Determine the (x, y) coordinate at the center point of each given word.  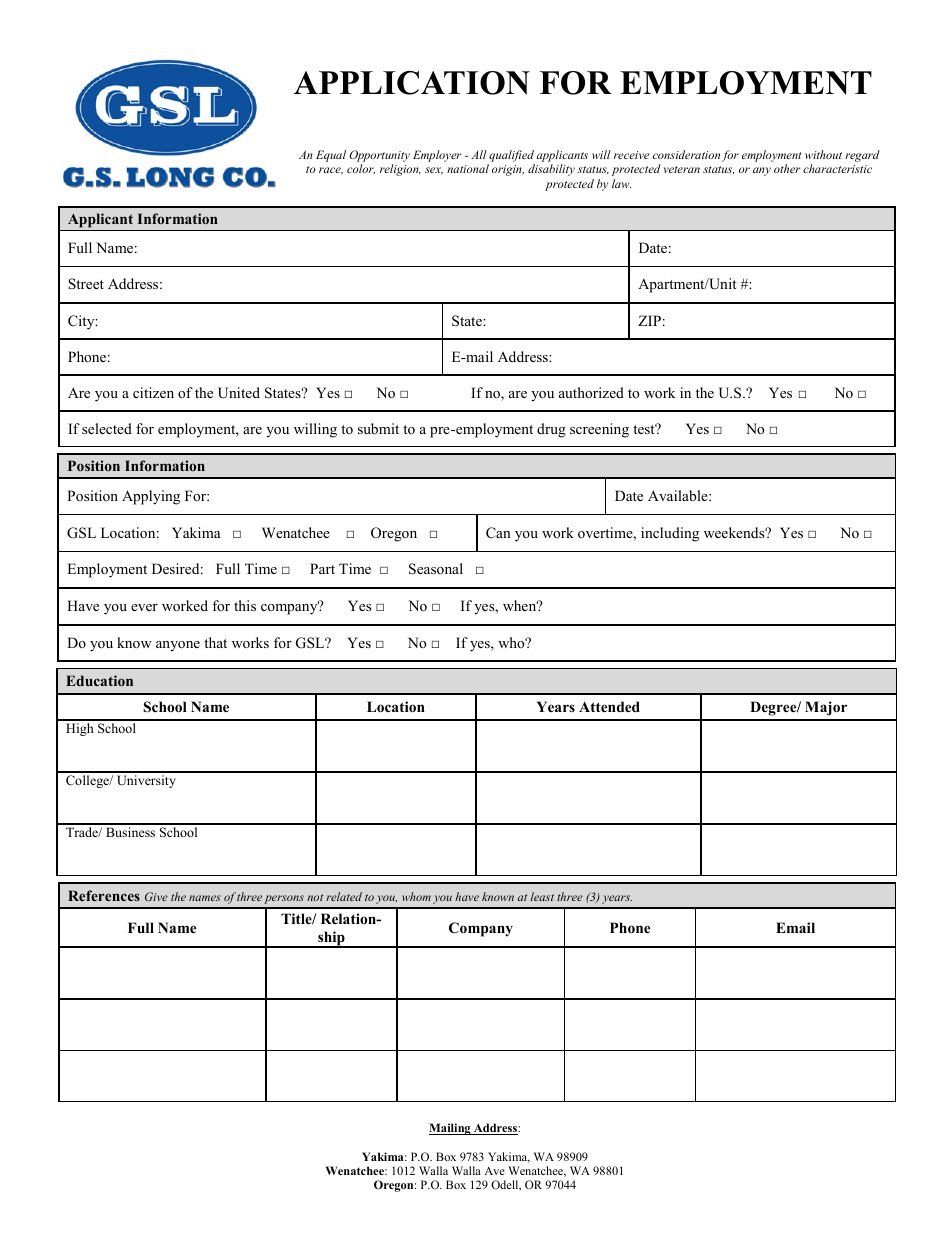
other (787, 168)
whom (416, 896)
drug (551, 430)
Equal (331, 156)
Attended (609, 706)
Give (156, 896)
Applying (151, 497)
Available (679, 495)
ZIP (649, 320)
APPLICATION (412, 83)
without (823, 154)
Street (86, 284)
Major (826, 708)
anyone (178, 646)
